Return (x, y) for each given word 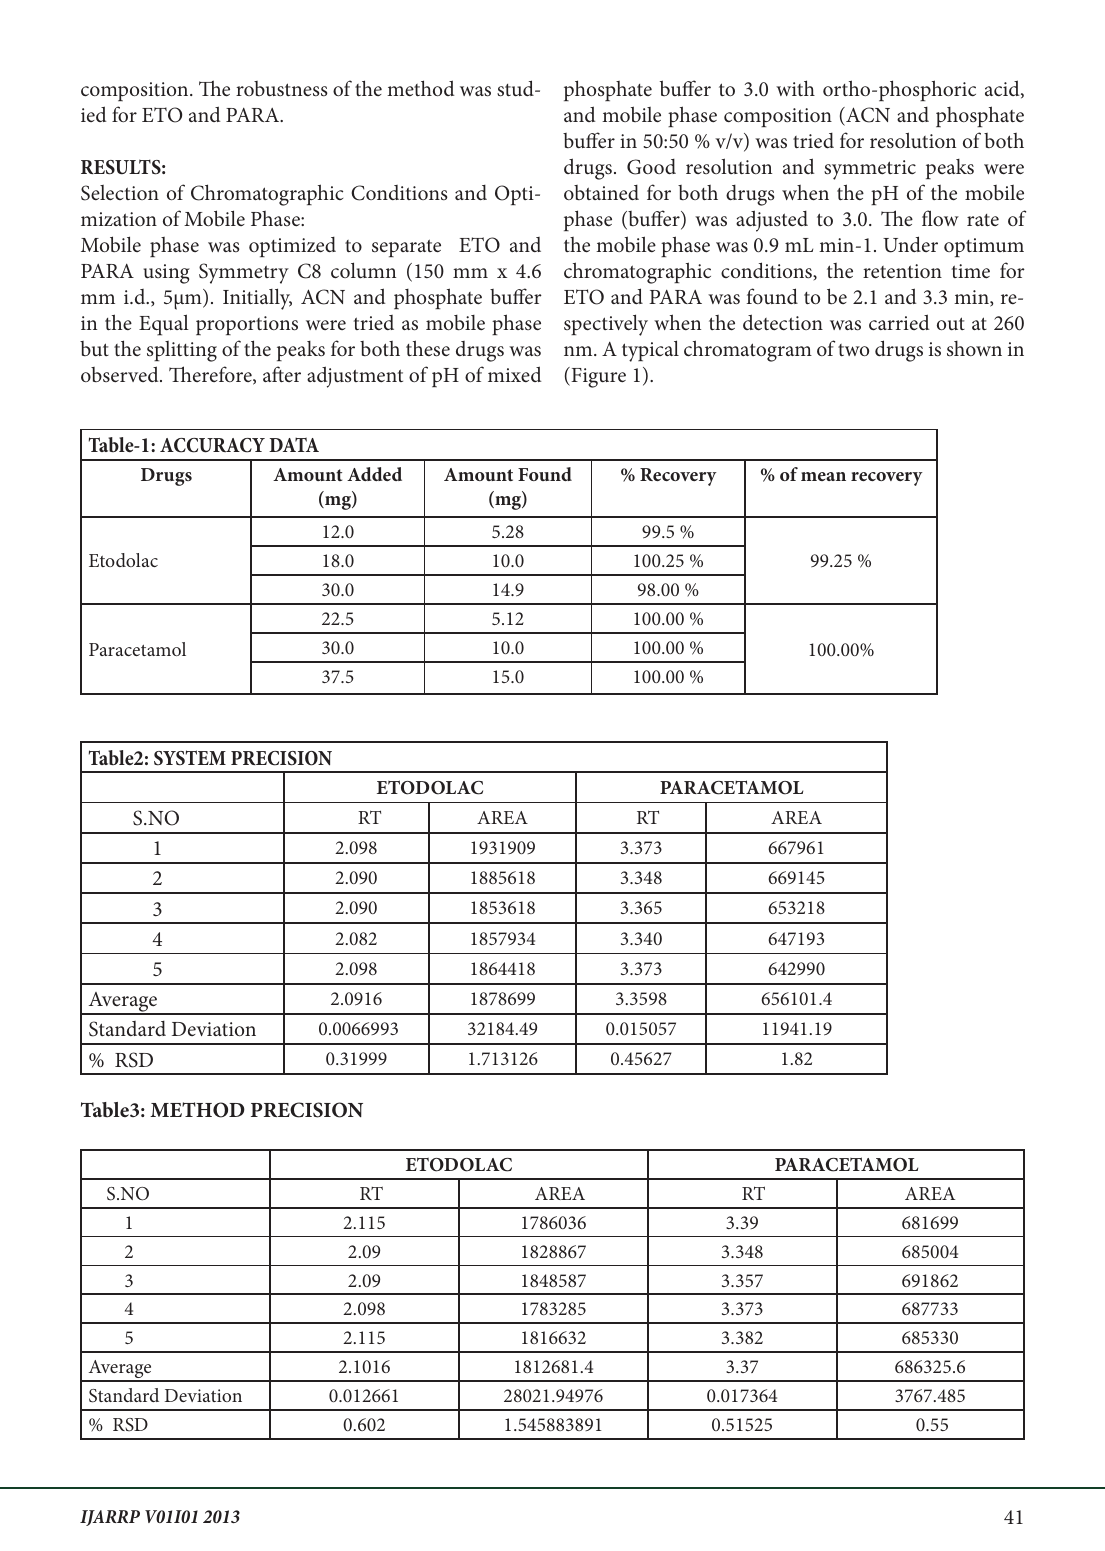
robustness (282, 89)
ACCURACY (212, 445)
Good (651, 167)
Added (374, 474)
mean (823, 476)
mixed (514, 374)
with (795, 88)
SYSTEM (190, 758)
